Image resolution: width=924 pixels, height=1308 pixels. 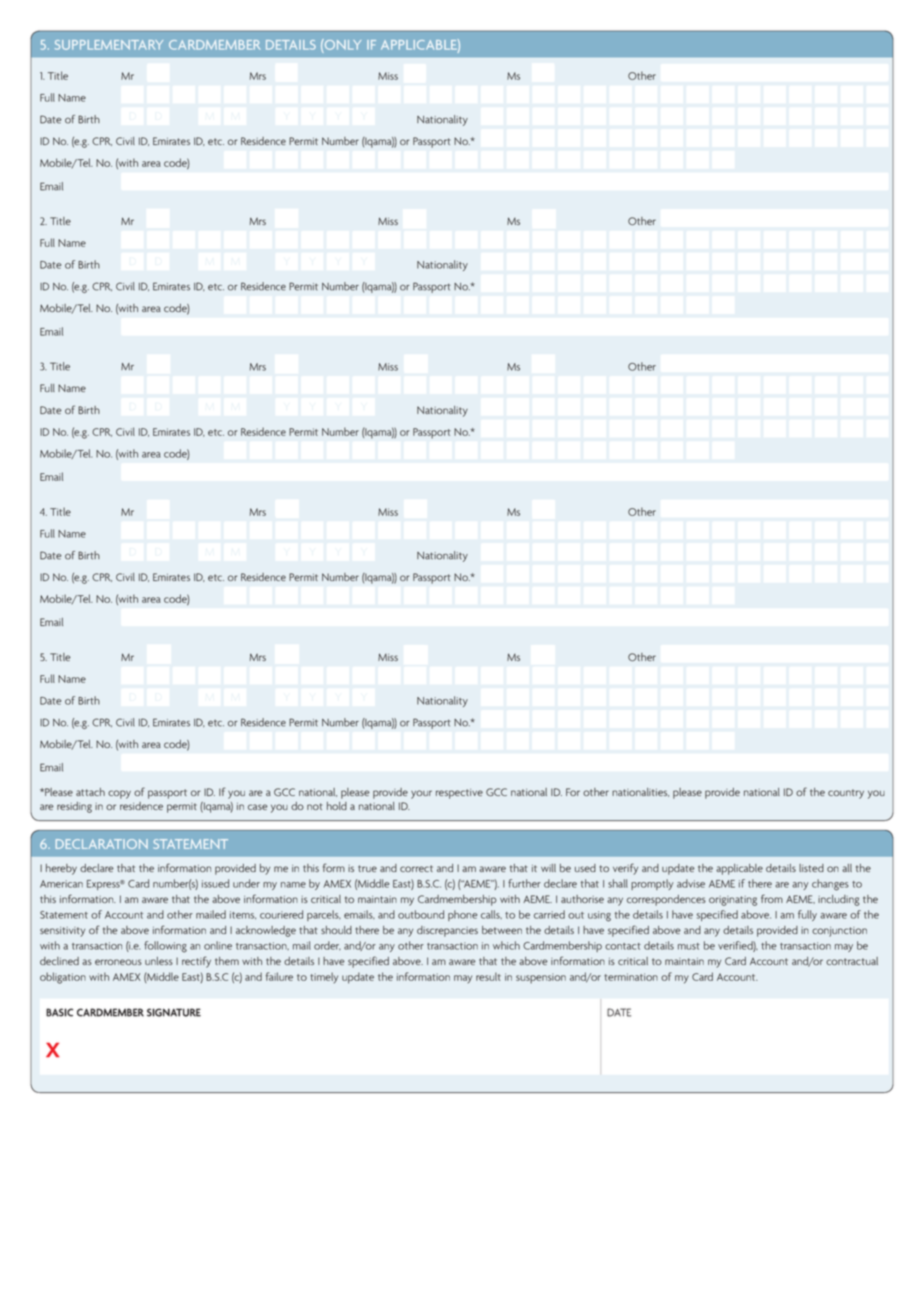 I want to click on unless, so click(x=159, y=961).
